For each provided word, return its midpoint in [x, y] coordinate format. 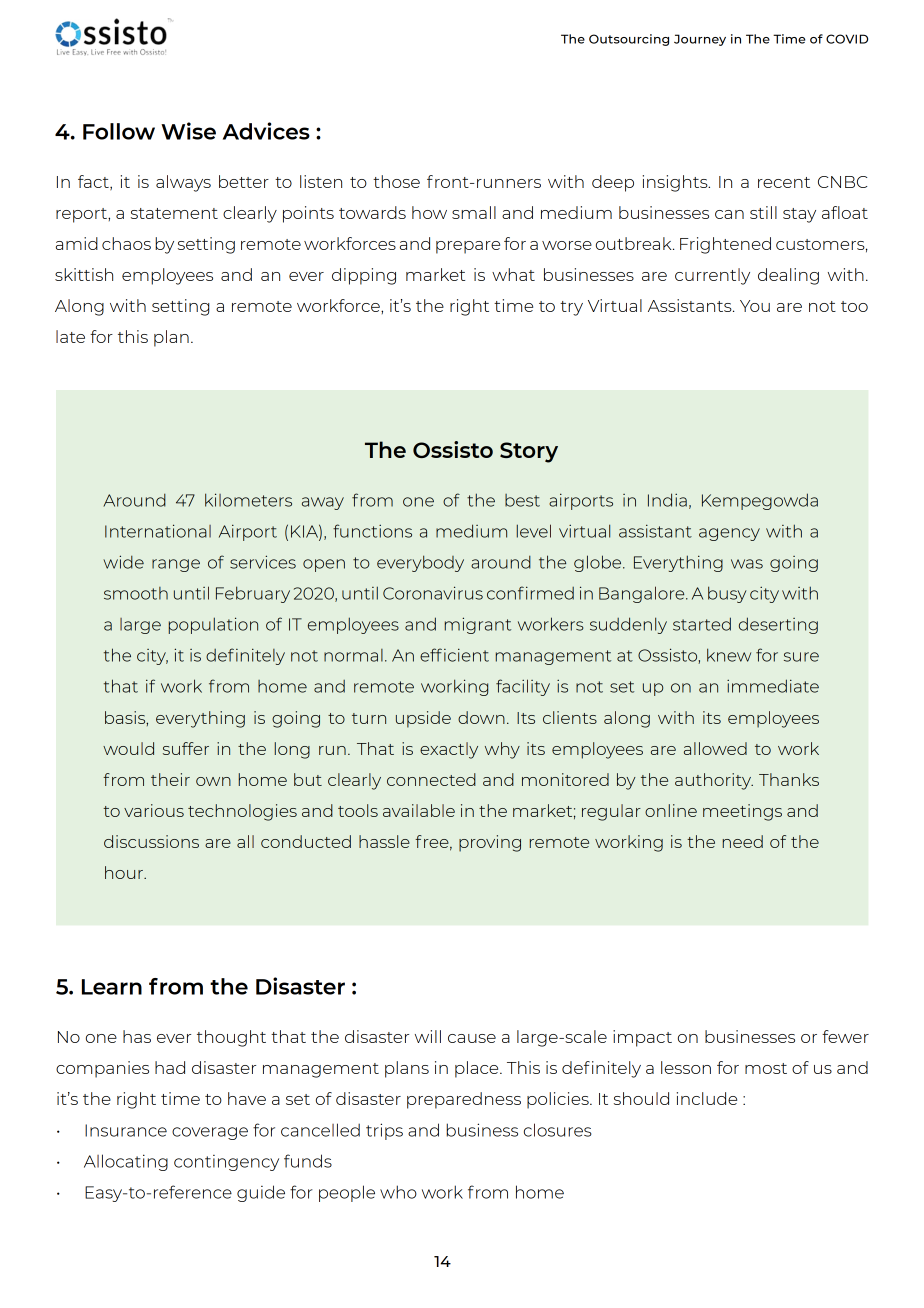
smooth [136, 593]
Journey [700, 40]
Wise [188, 131]
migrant [478, 625]
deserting [778, 625]
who [398, 1192]
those [396, 181]
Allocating [126, 1162]
